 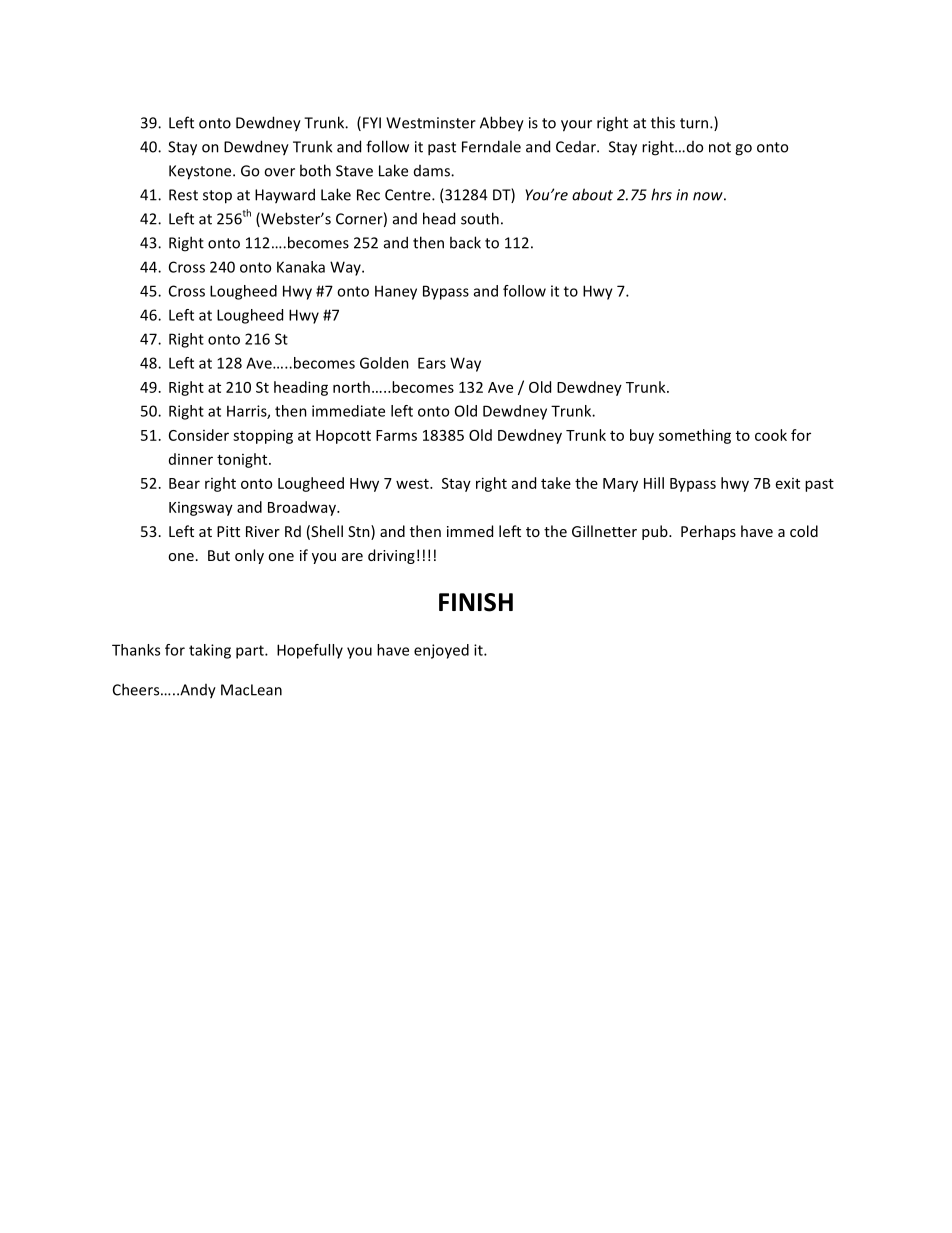 I want to click on not, so click(x=720, y=147).
